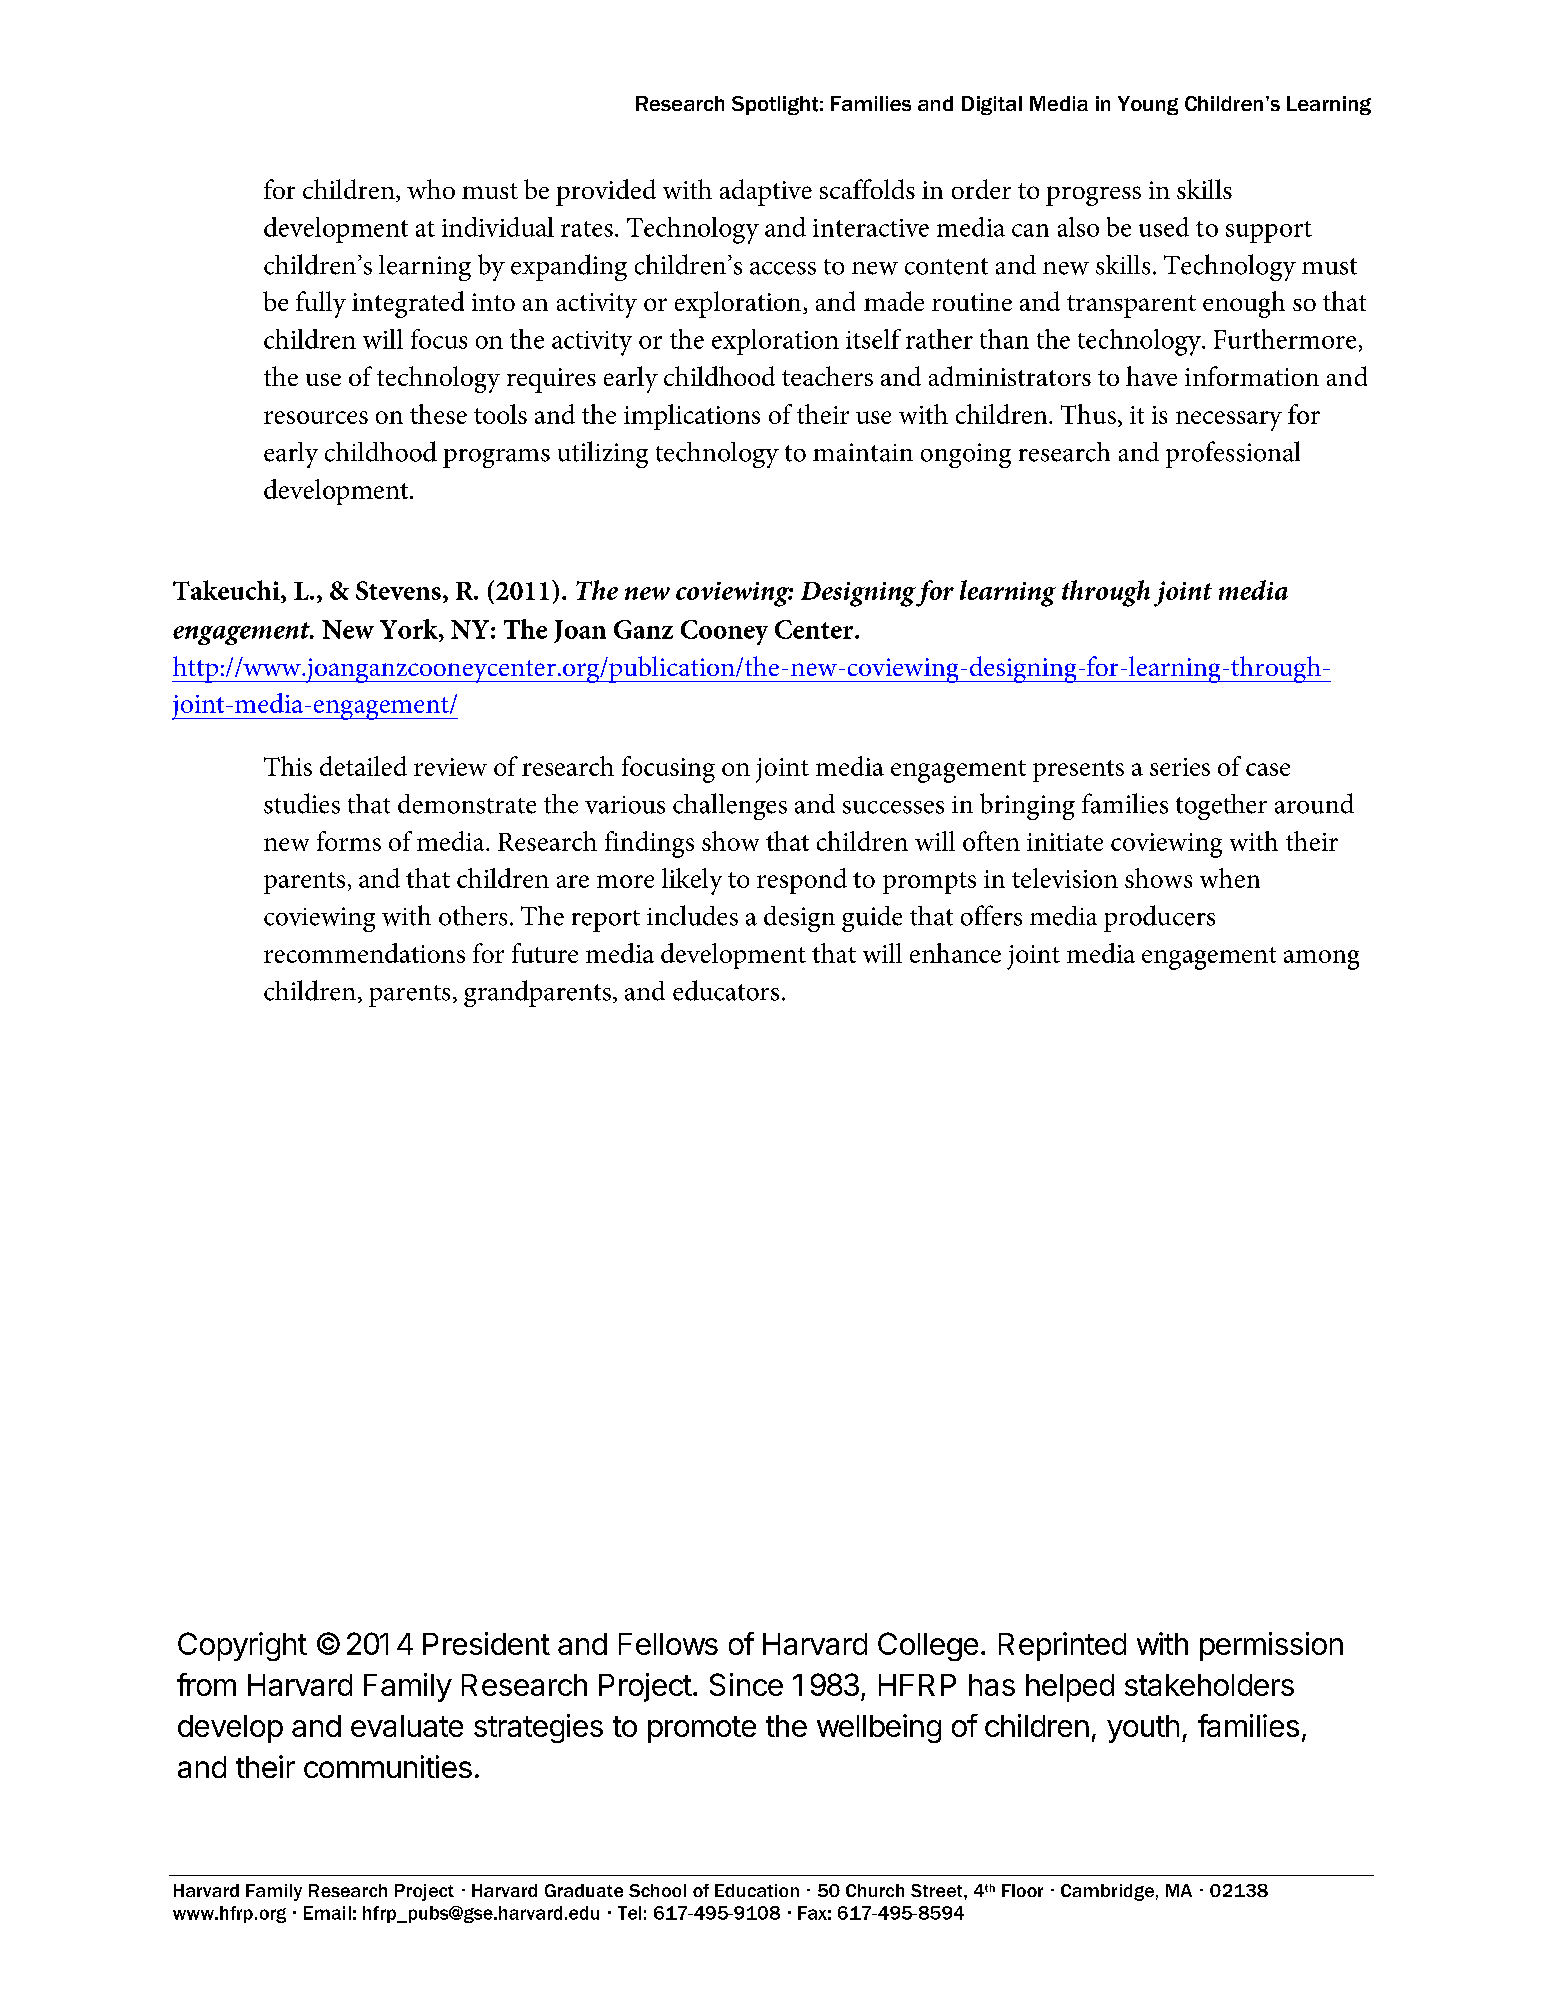  What do you see at coordinates (431, 189) in the image?
I see `who` at bounding box center [431, 189].
